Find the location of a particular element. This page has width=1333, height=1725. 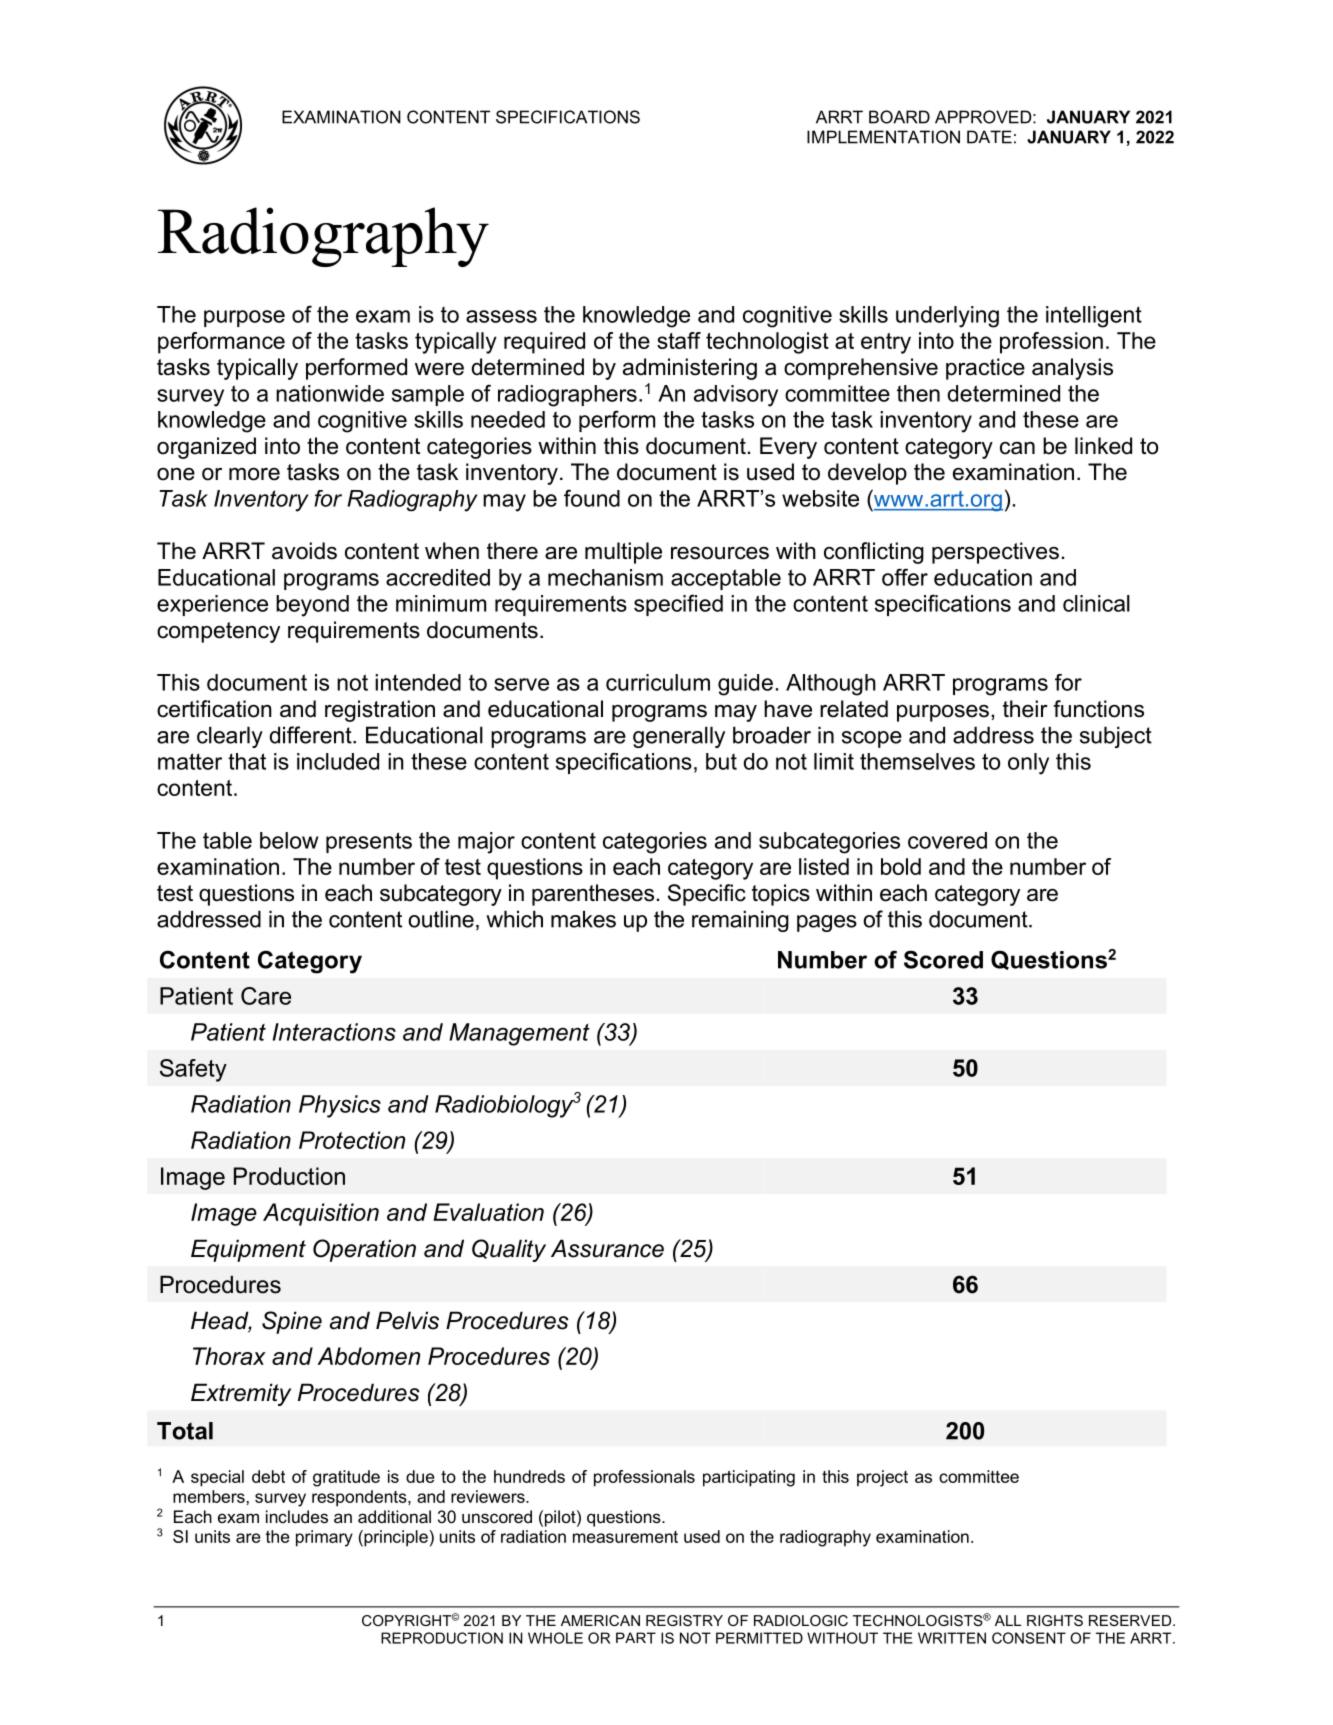

staff is located at coordinates (679, 340).
